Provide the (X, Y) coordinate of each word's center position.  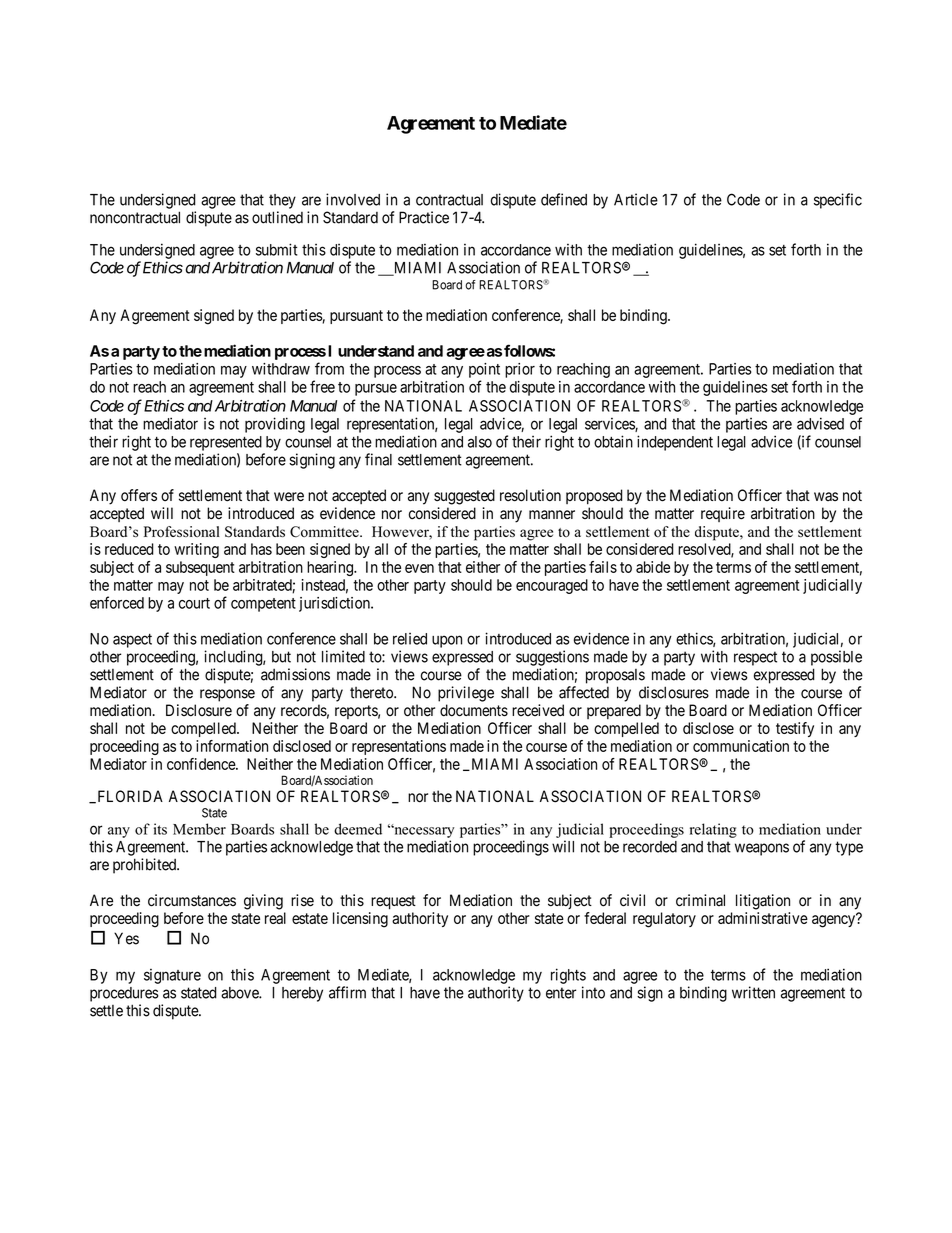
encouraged (552, 586)
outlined (277, 217)
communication (741, 746)
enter (561, 993)
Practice (424, 217)
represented (226, 443)
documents (474, 710)
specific (838, 201)
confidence (202, 764)
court (194, 603)
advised (820, 423)
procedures (124, 994)
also (480, 442)
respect (755, 658)
